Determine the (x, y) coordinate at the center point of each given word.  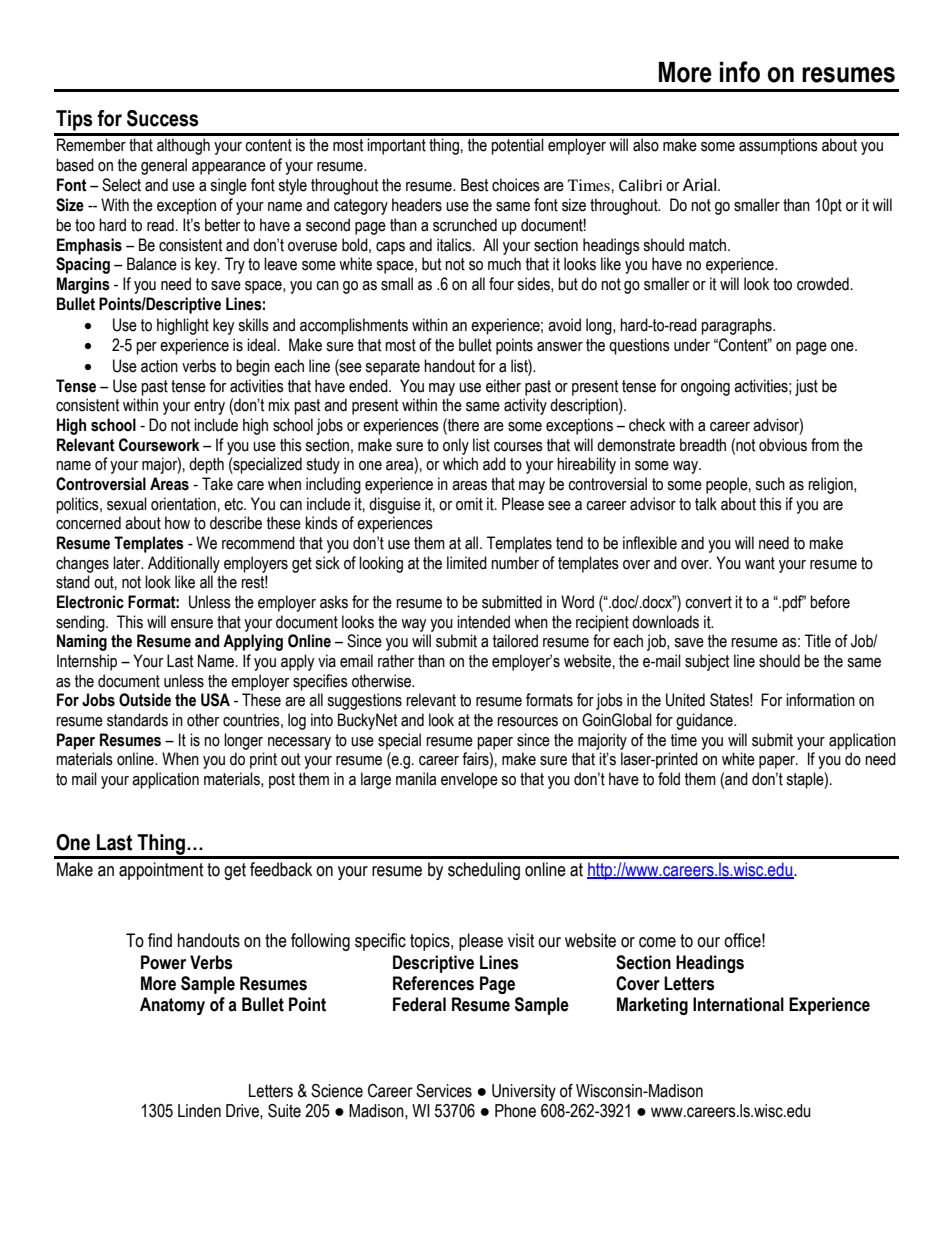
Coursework (159, 445)
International (738, 1004)
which (460, 464)
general (164, 166)
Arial (701, 185)
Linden (199, 1111)
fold (669, 779)
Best (475, 185)
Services (444, 1091)
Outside (145, 700)
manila (416, 779)
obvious (783, 445)
